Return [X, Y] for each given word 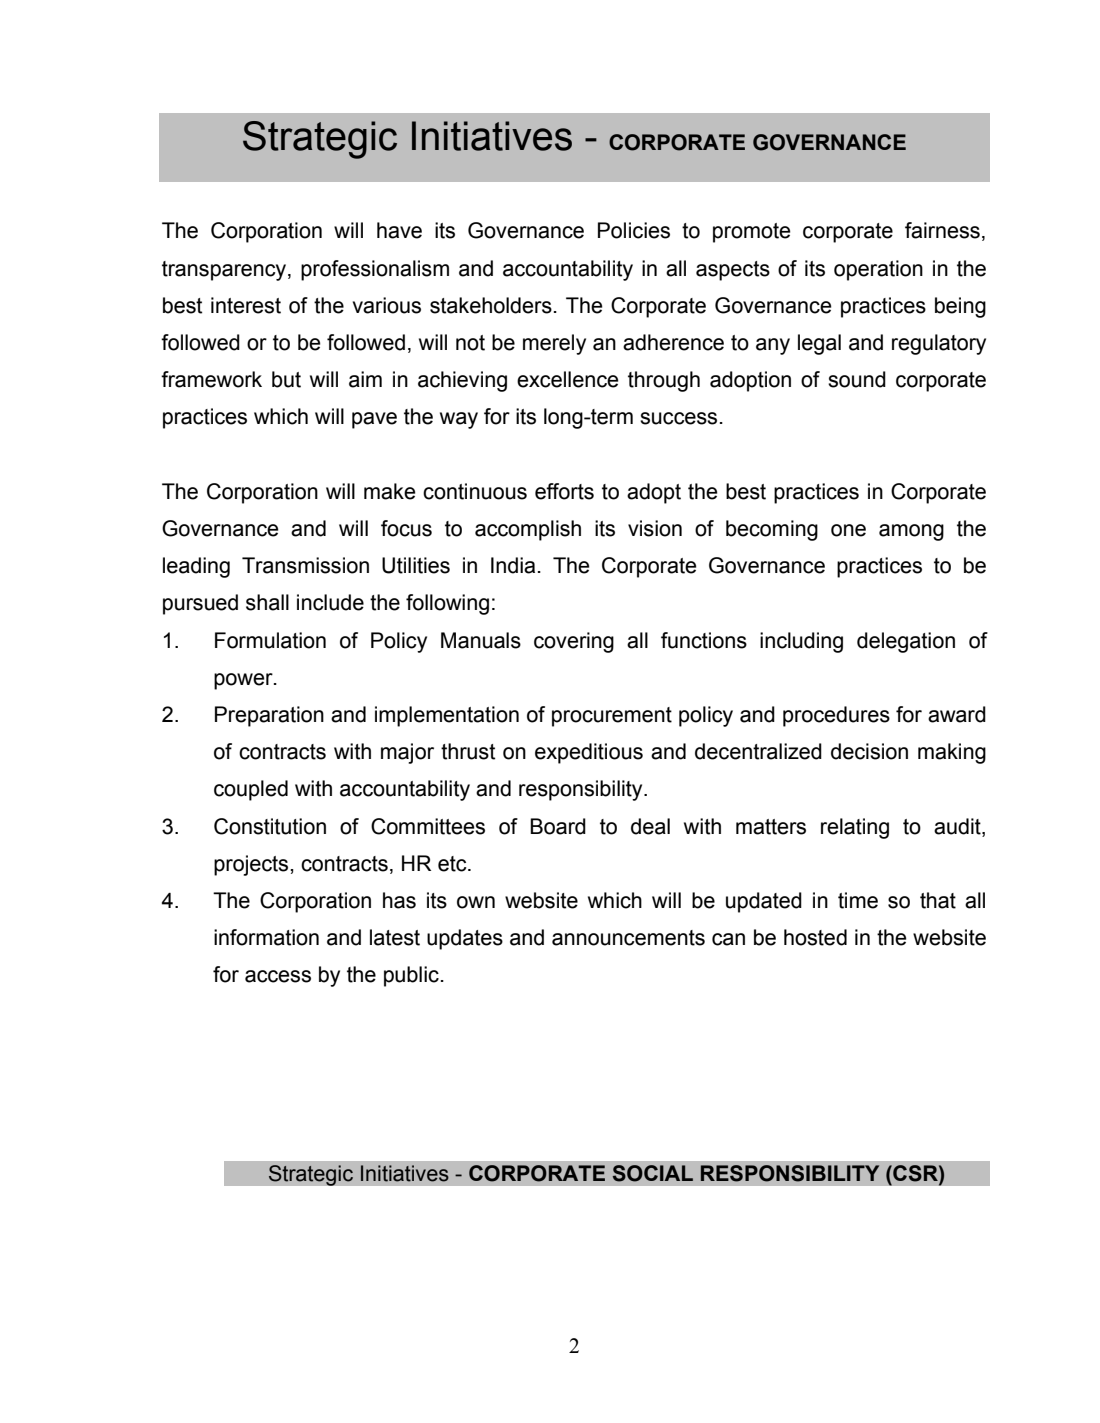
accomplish [528, 530]
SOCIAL [653, 1173]
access [278, 976]
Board [558, 826]
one [848, 530]
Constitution [270, 826]
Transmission [305, 565]
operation [878, 270]
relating [855, 828]
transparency [225, 271]
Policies [634, 230]
